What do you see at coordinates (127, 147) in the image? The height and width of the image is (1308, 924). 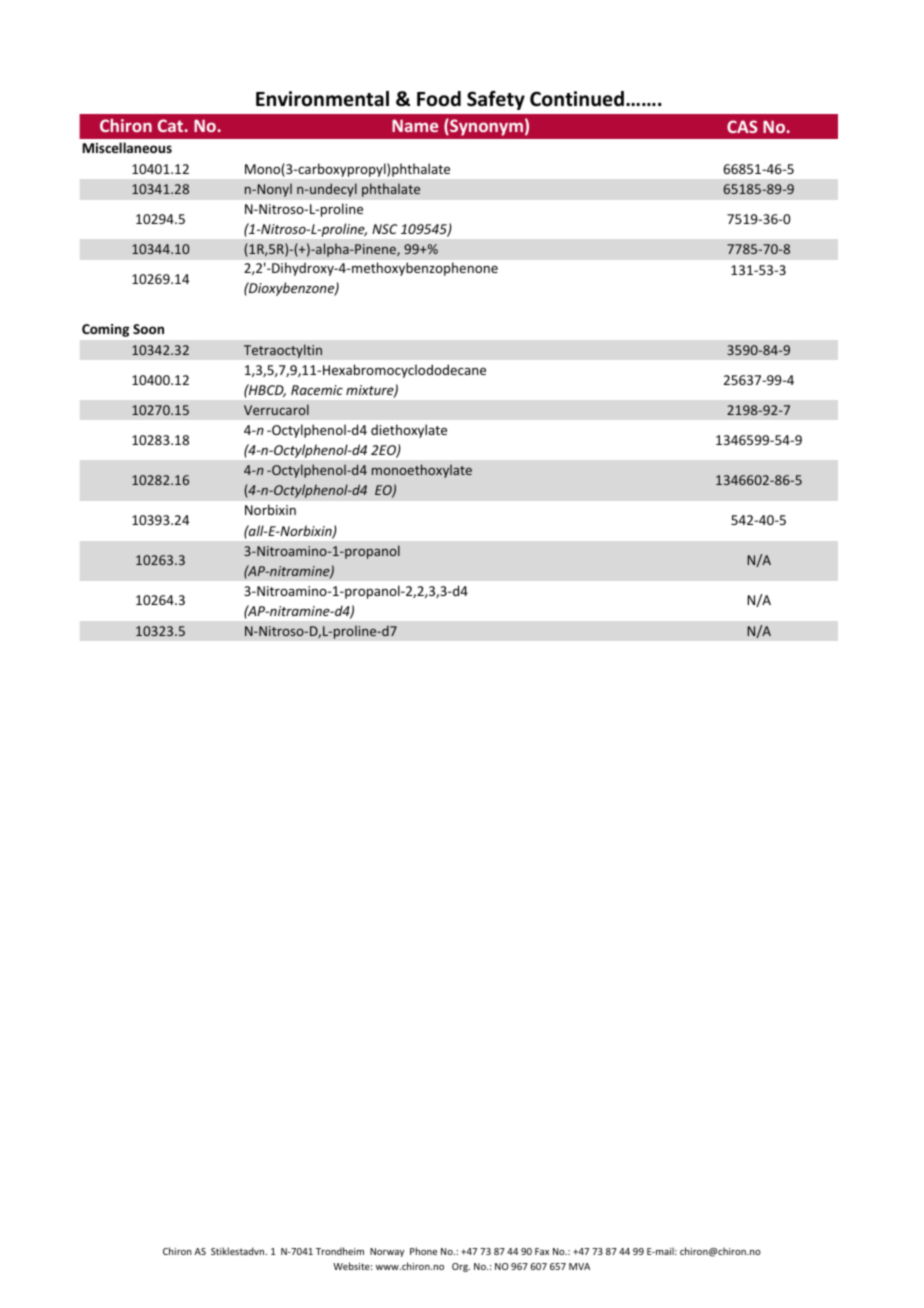 I see `Miscellaneous` at bounding box center [127, 147].
